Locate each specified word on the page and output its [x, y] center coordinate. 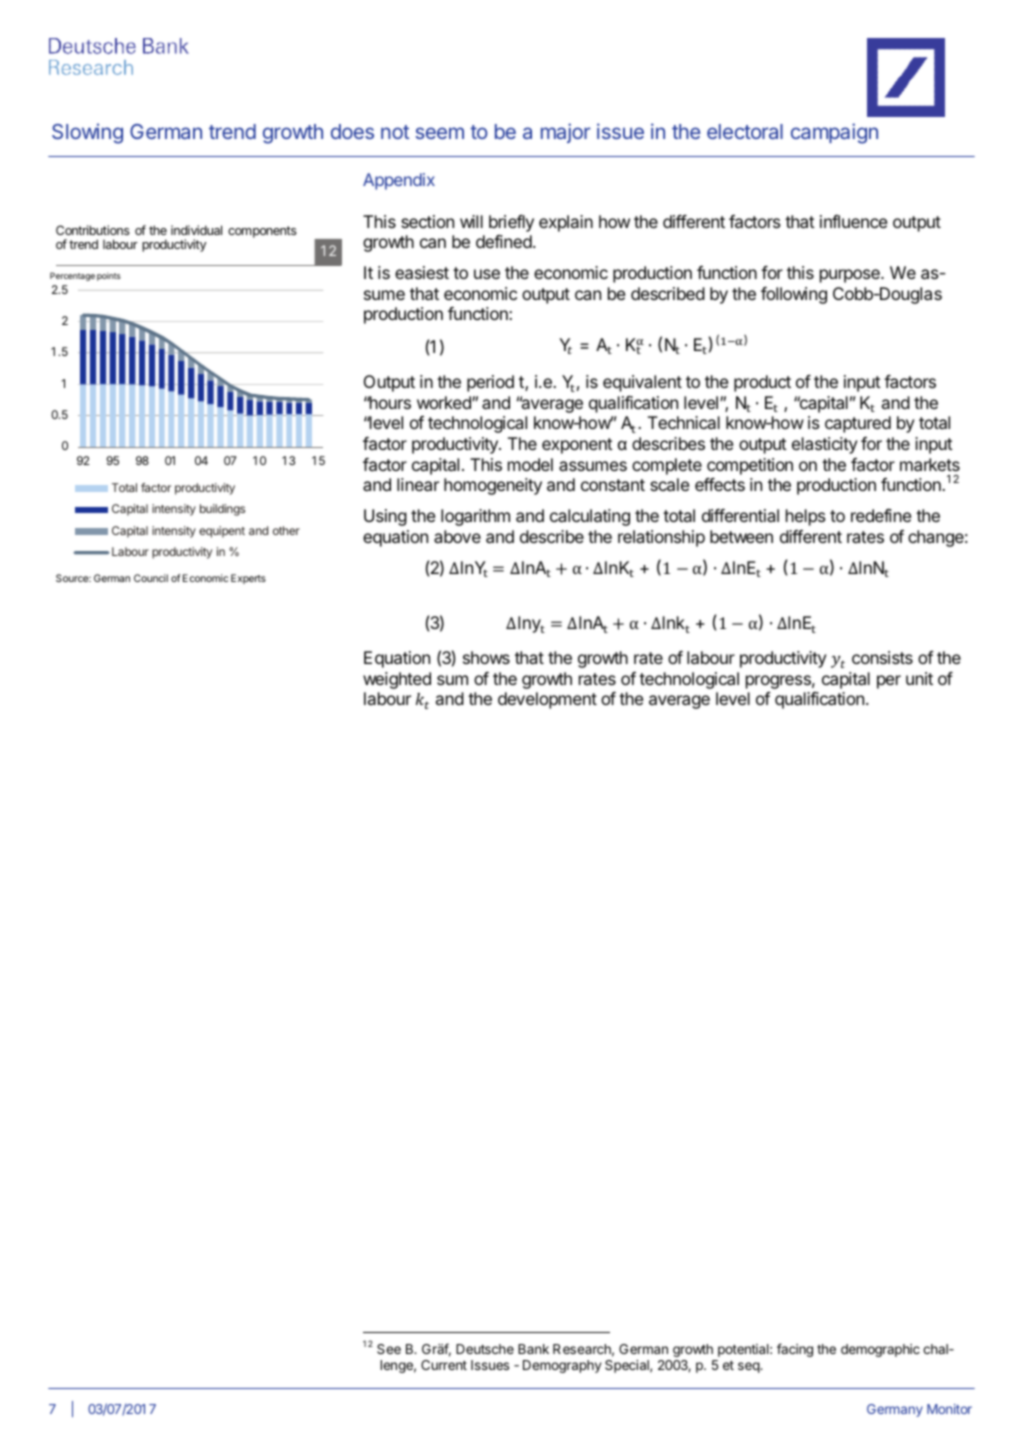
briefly [511, 223]
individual [196, 230]
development [547, 700]
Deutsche [485, 1349]
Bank [533, 1349]
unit [919, 678]
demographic [880, 1350]
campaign [834, 133]
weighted [397, 680]
